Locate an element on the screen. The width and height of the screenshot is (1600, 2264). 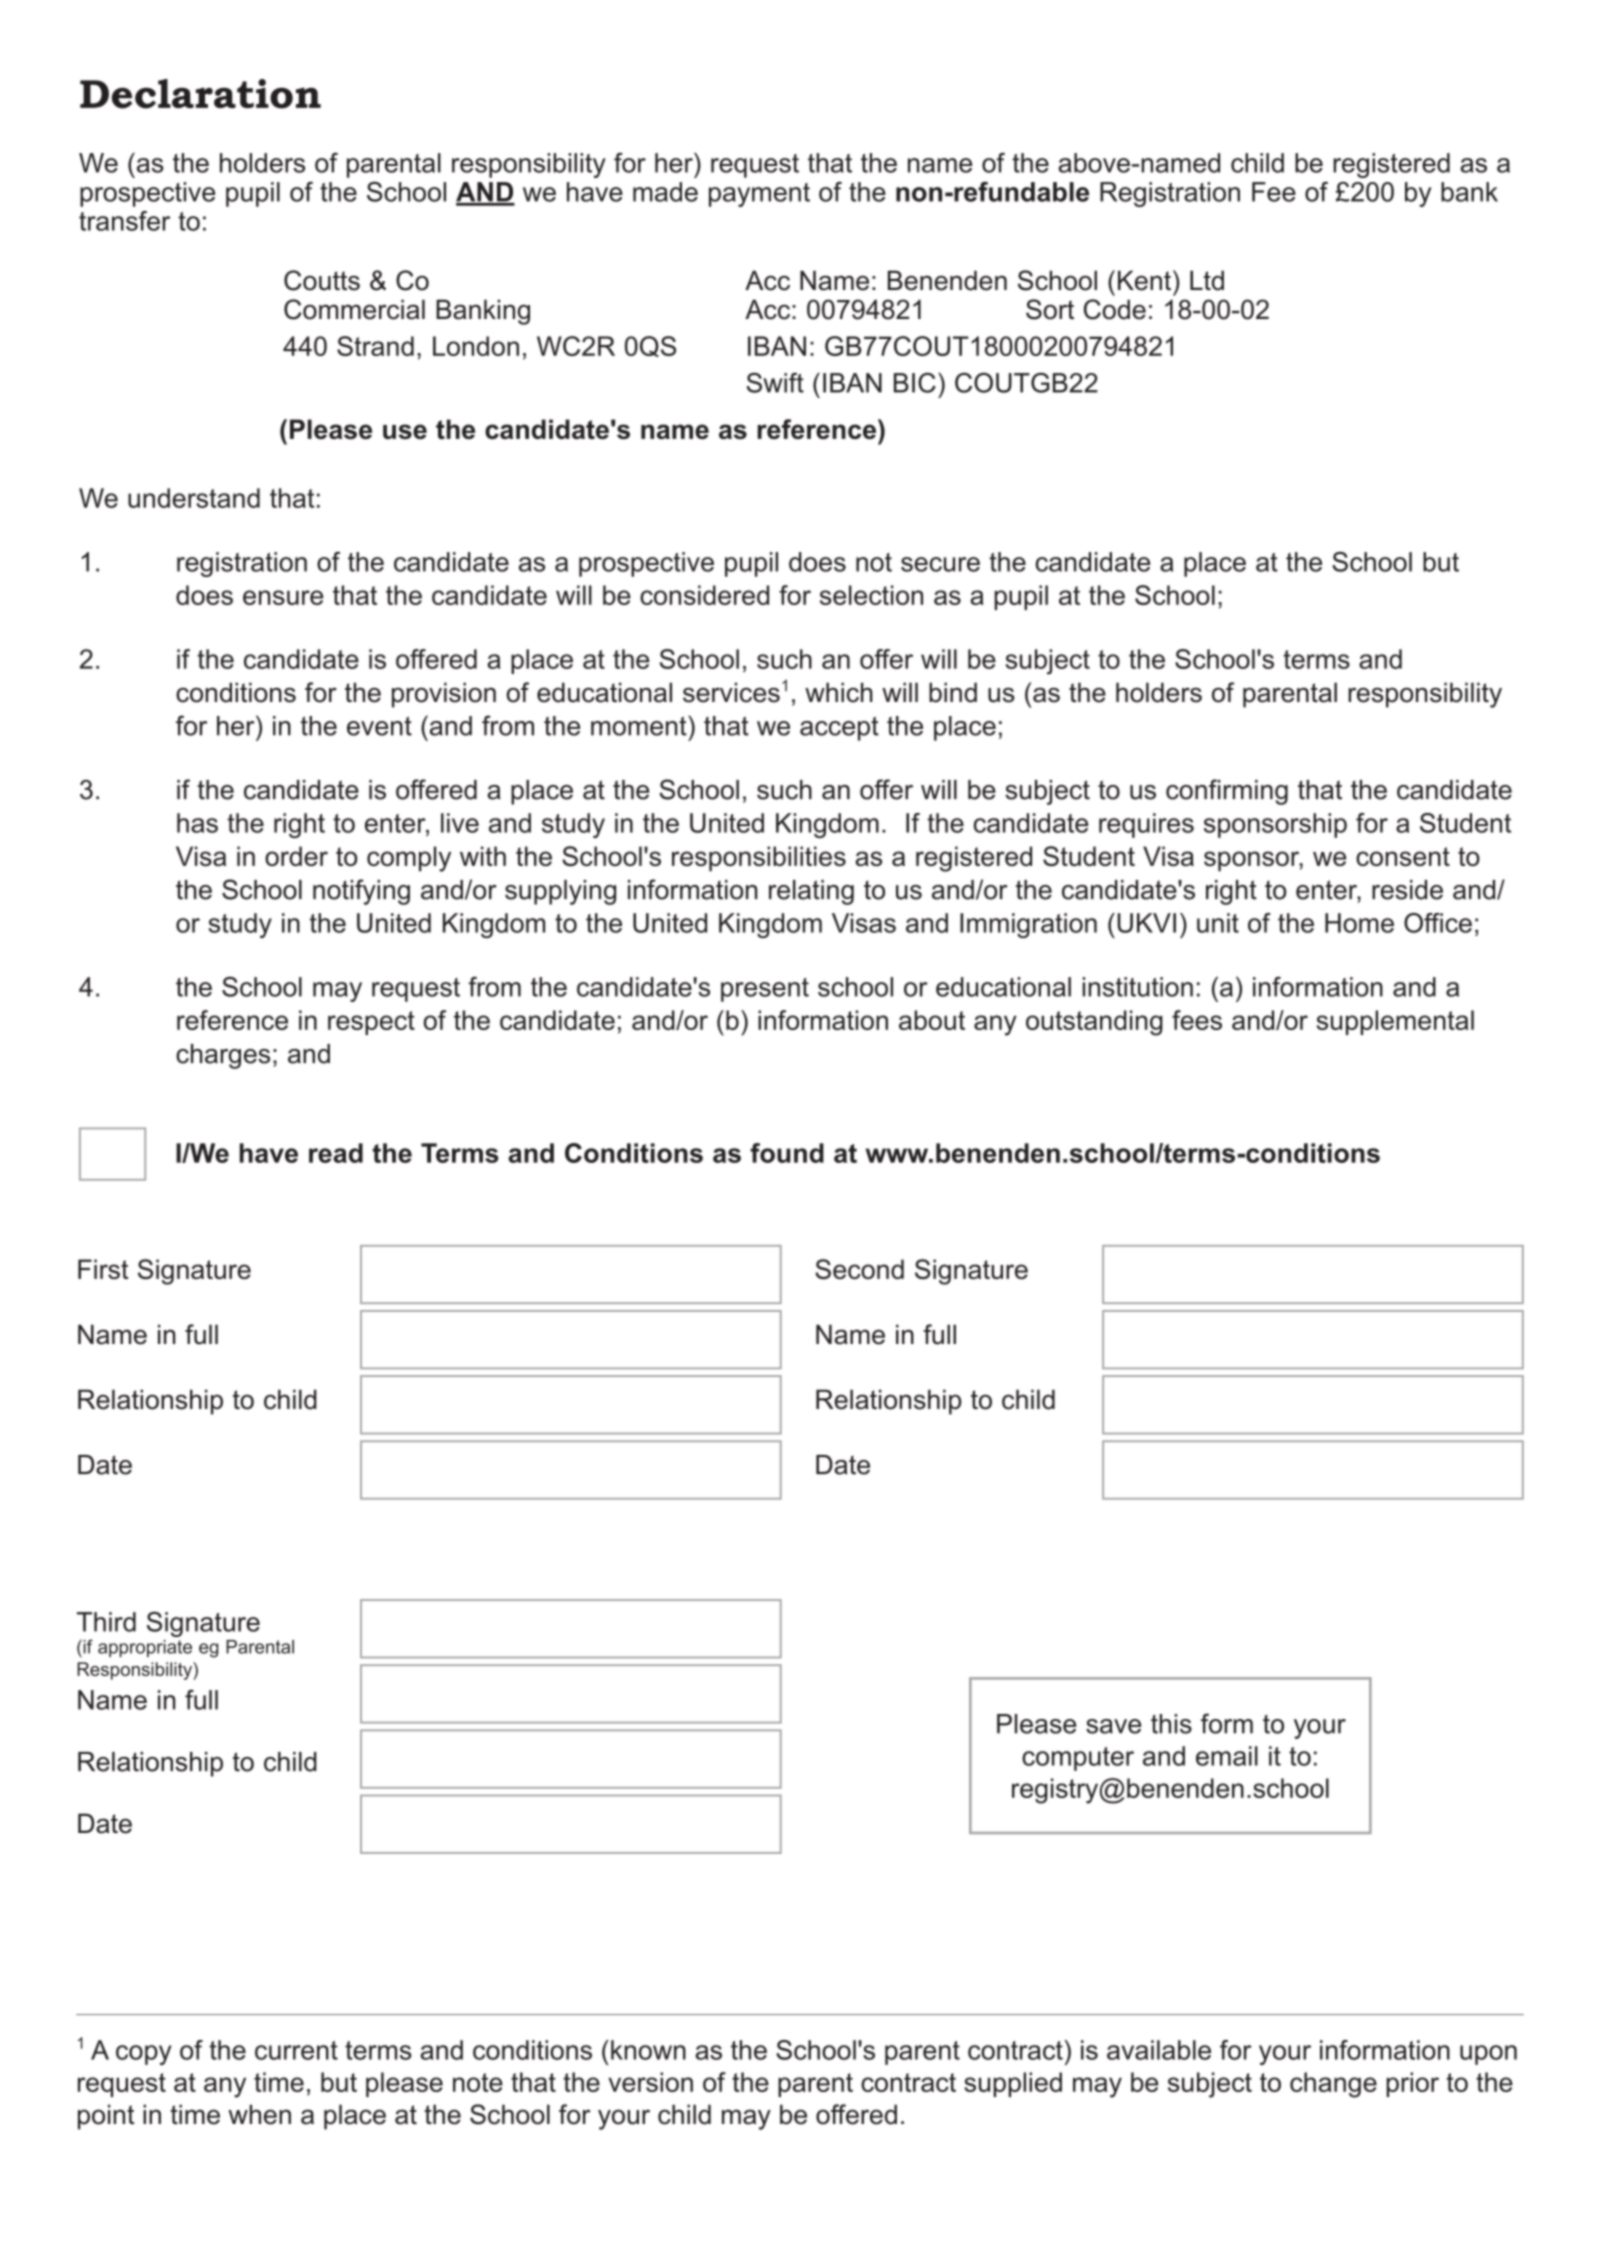
Ltd is located at coordinates (1207, 280).
